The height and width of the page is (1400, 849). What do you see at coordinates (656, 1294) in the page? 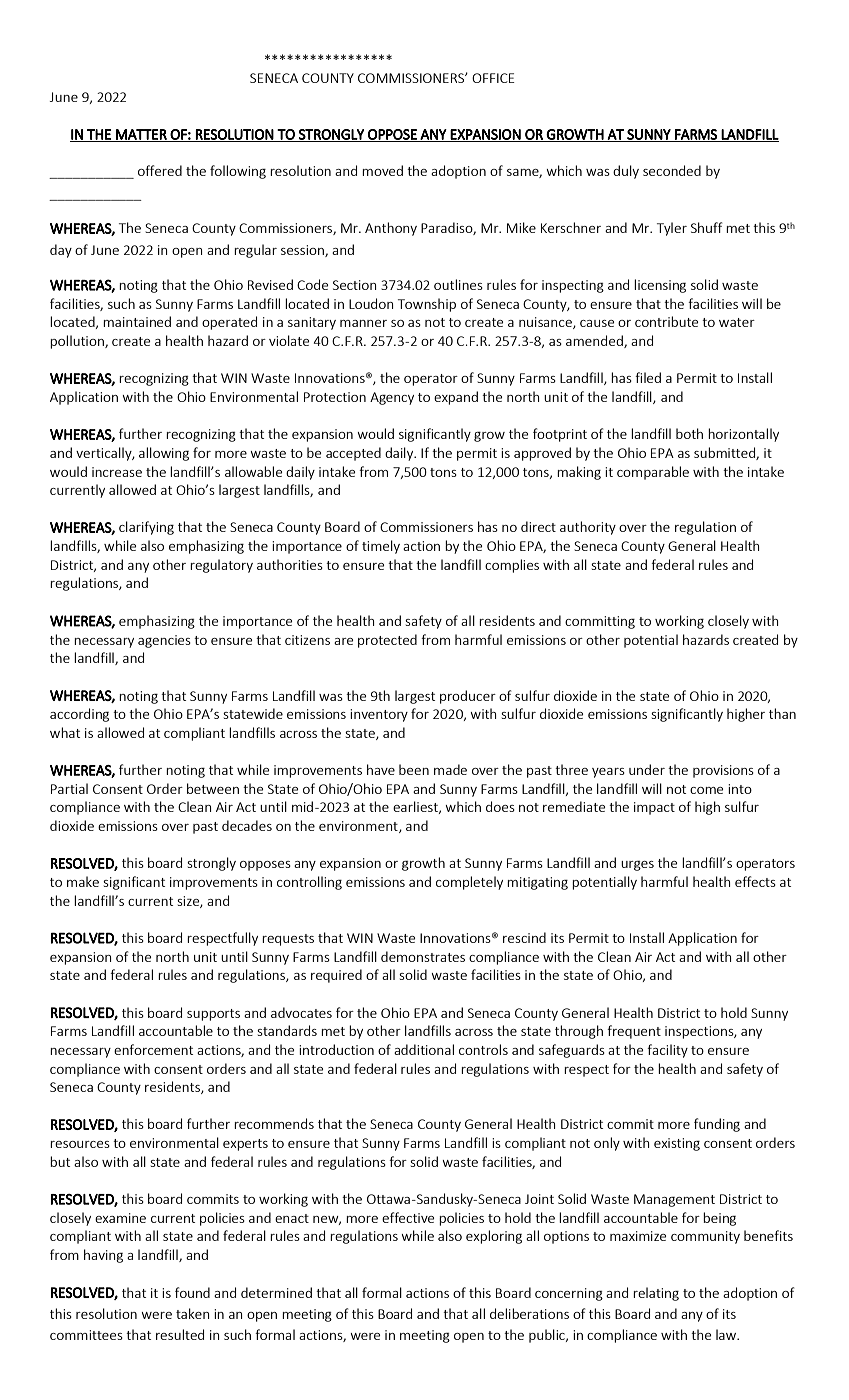
I see `relating` at bounding box center [656, 1294].
